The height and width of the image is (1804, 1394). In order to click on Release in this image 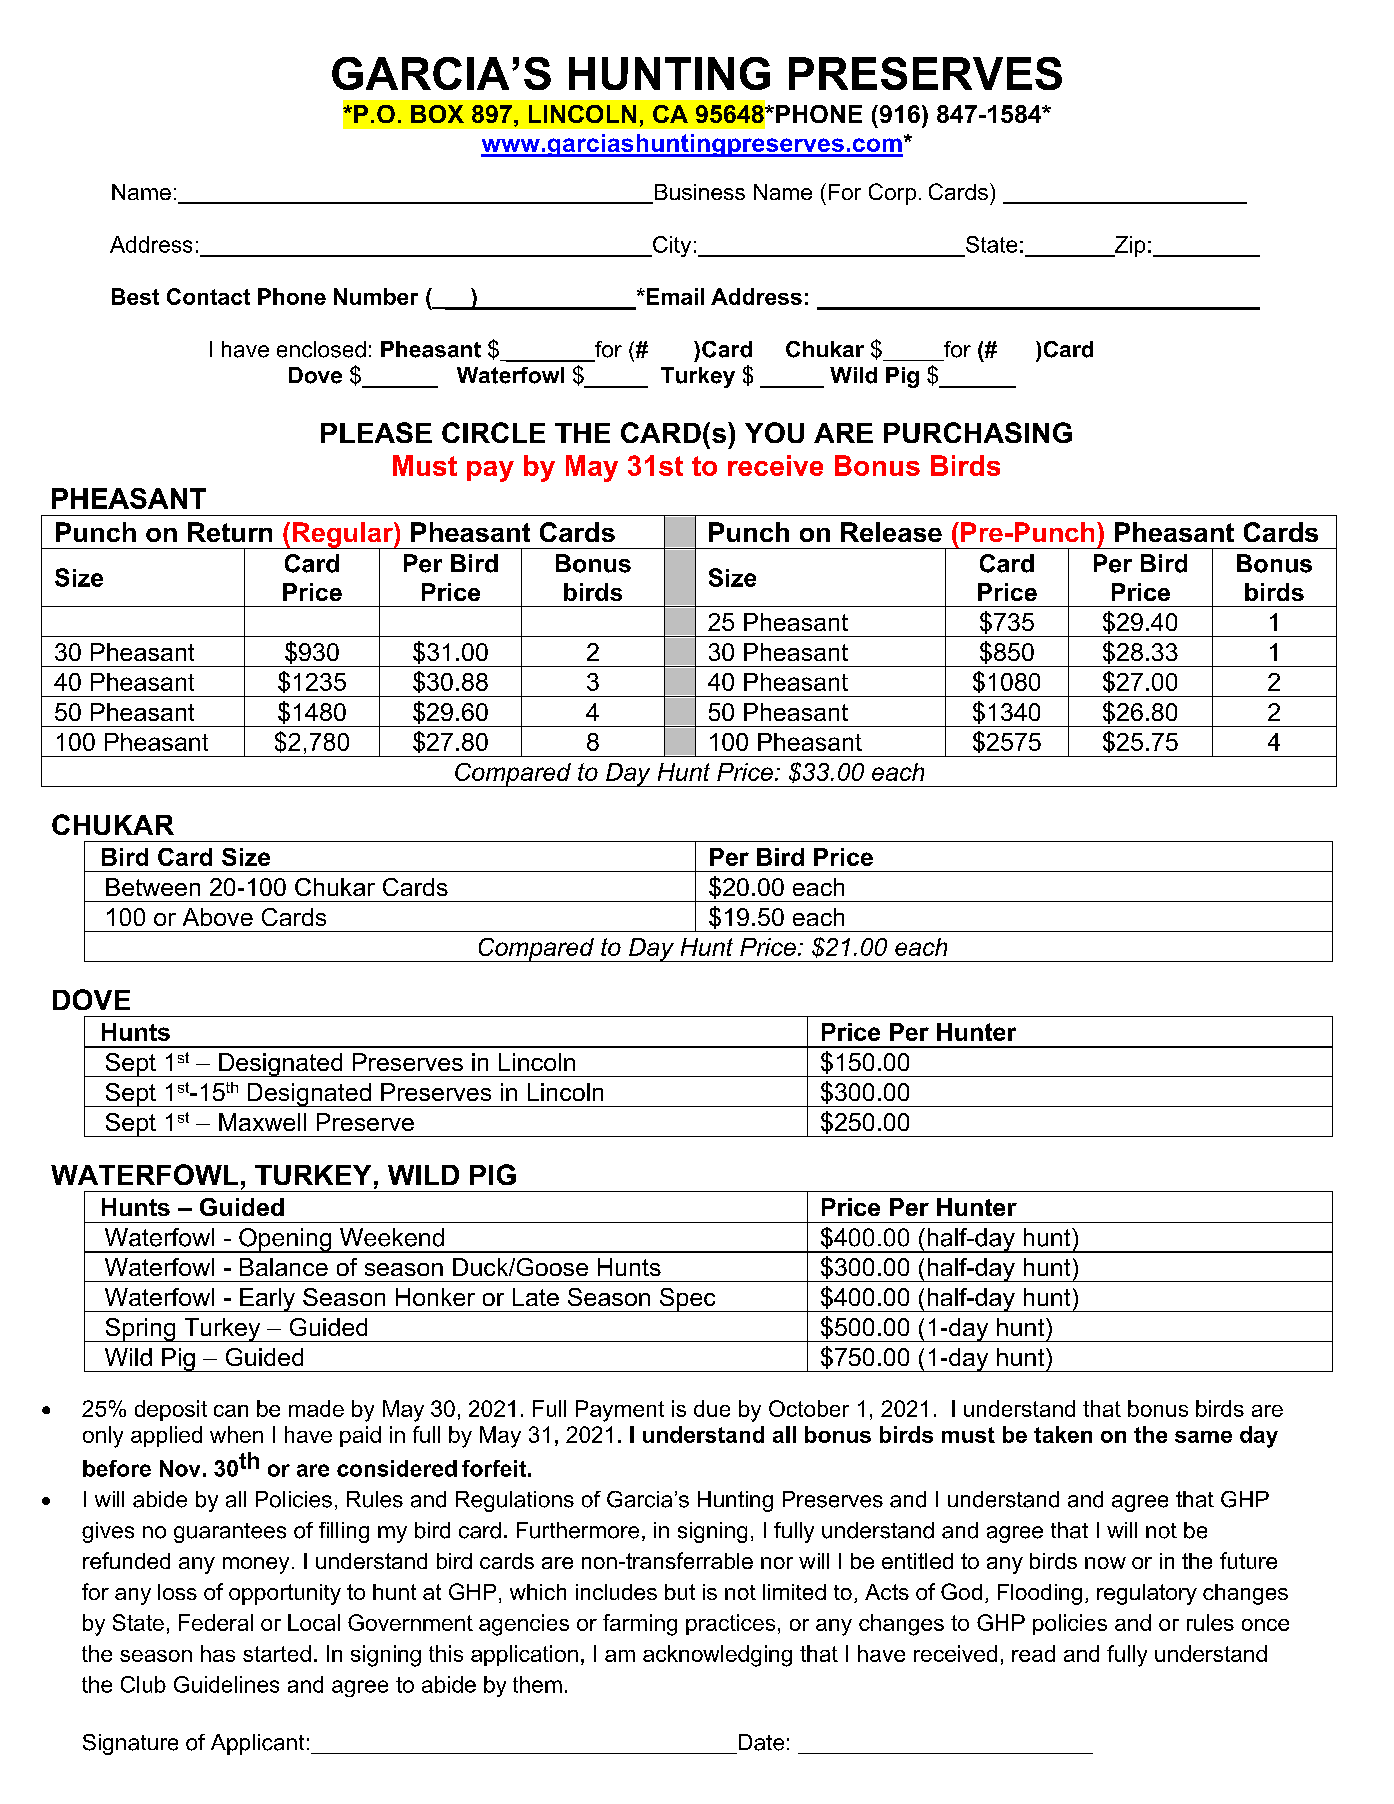, I will do `click(891, 532)`.
